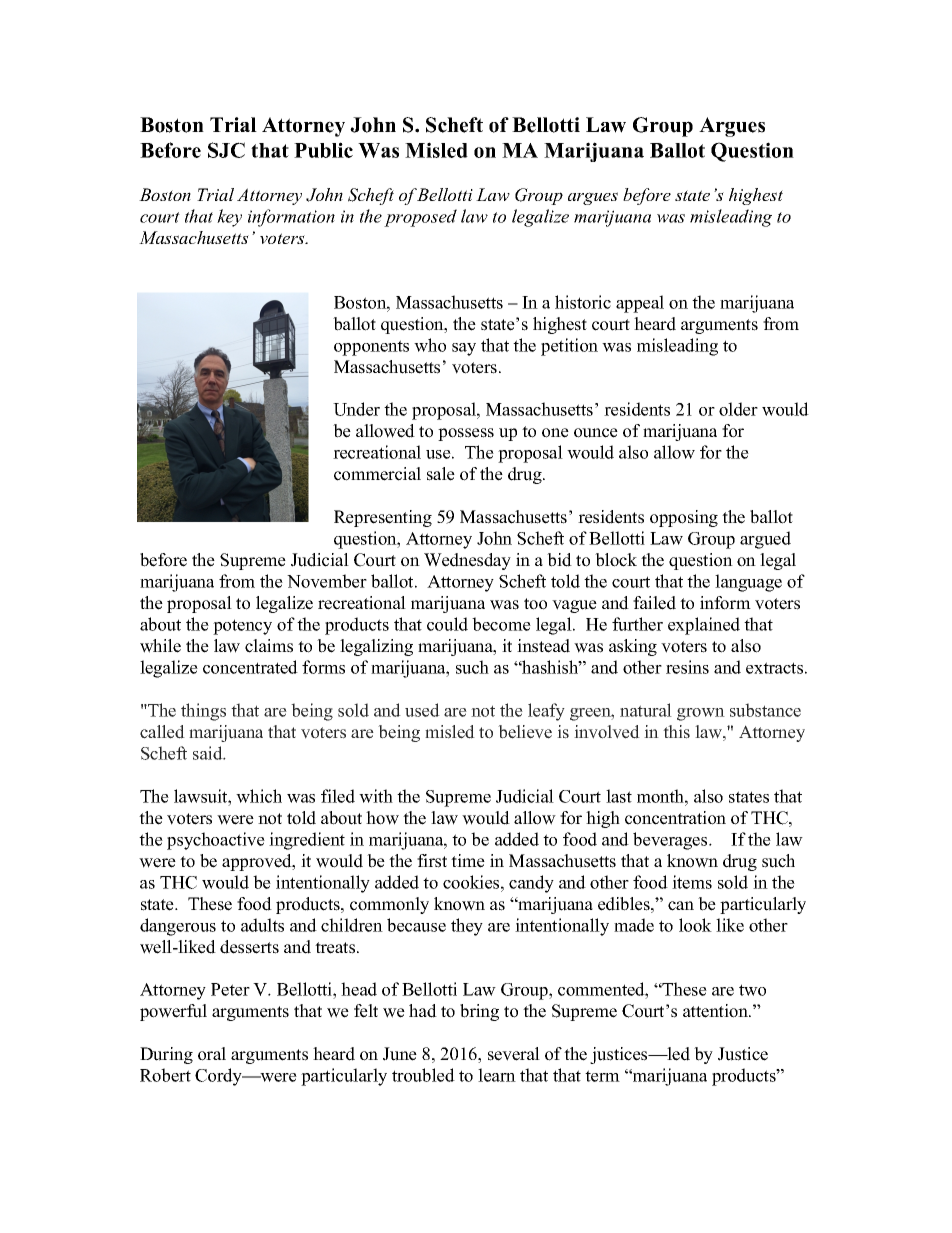  I want to click on older, so click(738, 409).
